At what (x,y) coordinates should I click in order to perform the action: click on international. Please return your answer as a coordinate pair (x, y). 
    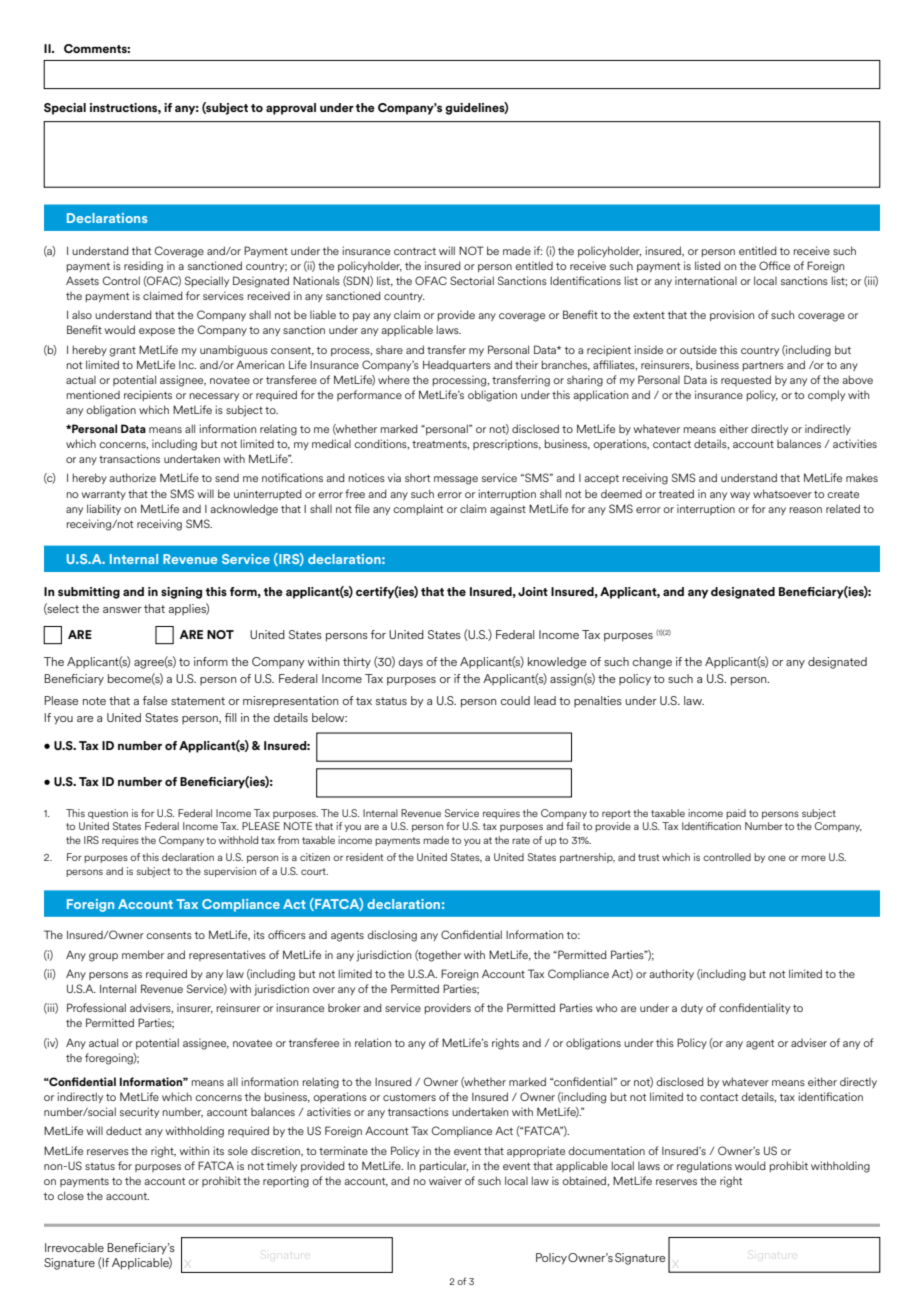
    Looking at the image, I should click on (706, 280).
